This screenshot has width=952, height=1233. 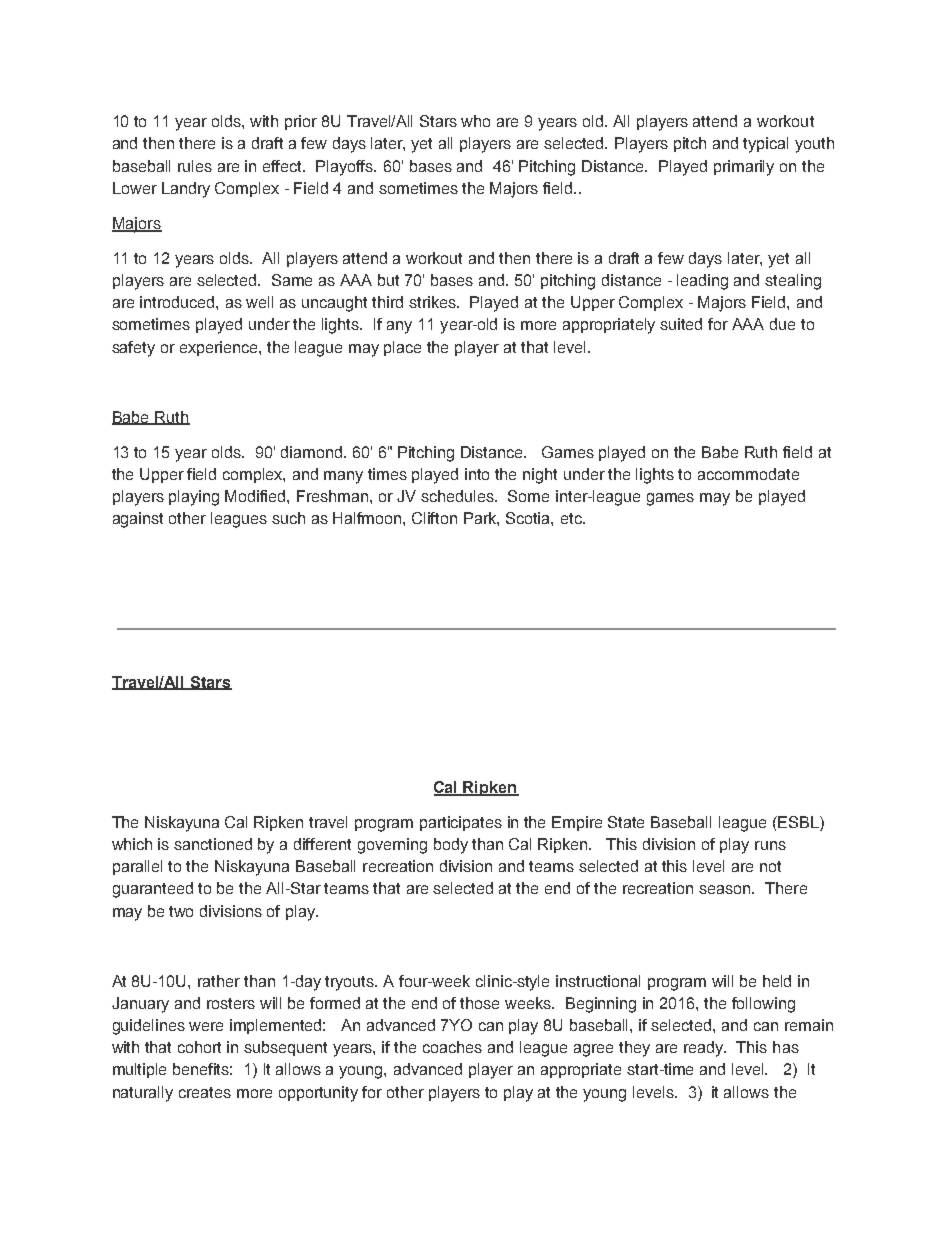 What do you see at coordinates (195, 166) in the screenshot?
I see `rules` at bounding box center [195, 166].
